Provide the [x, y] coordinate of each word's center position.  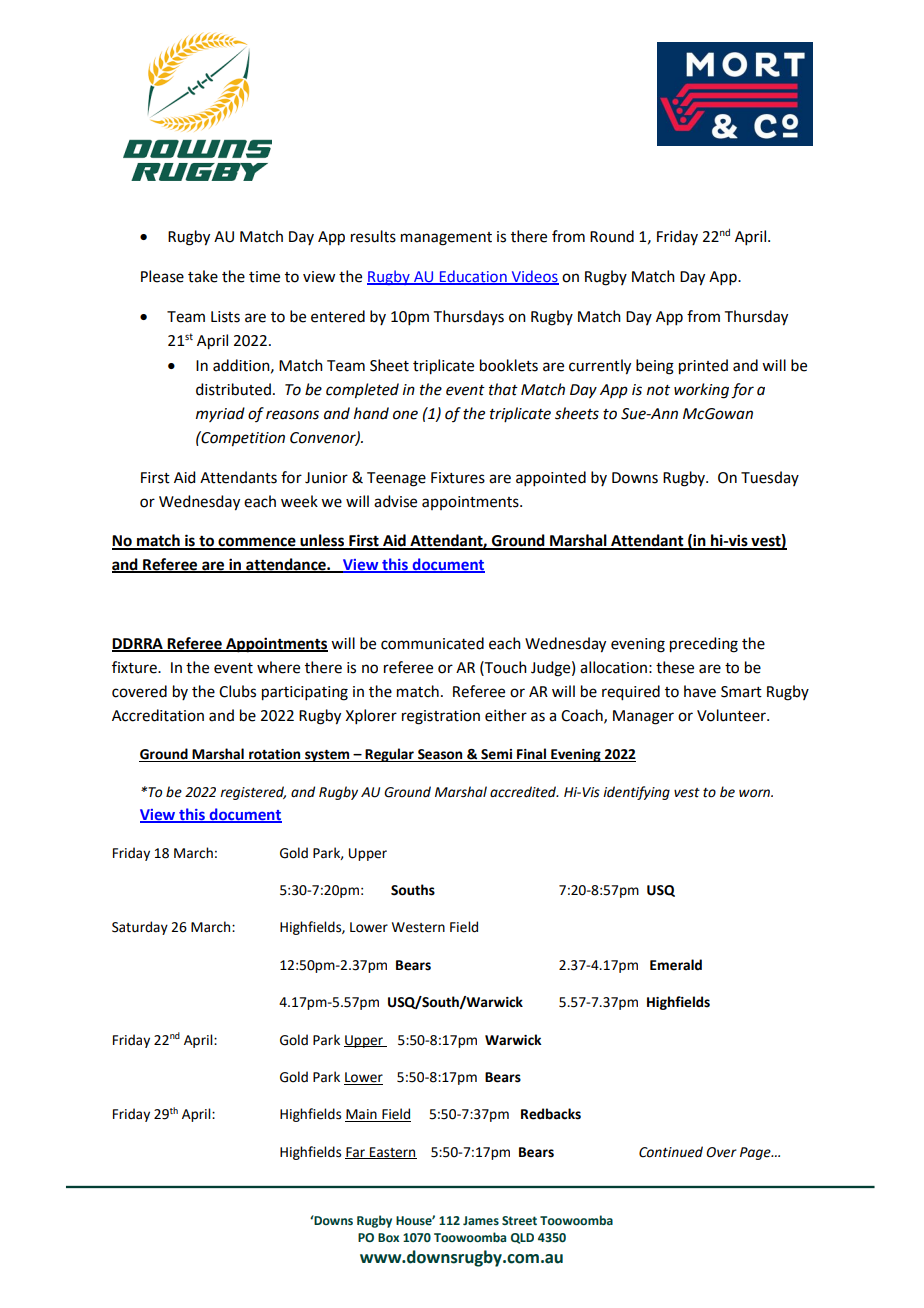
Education [473, 277]
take [203, 276]
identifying [636, 793]
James [481, 1220]
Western [418, 927]
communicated [432, 643]
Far [356, 1153]
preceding [704, 645]
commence [257, 543]
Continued [671, 1152]
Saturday [140, 928]
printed [703, 367]
